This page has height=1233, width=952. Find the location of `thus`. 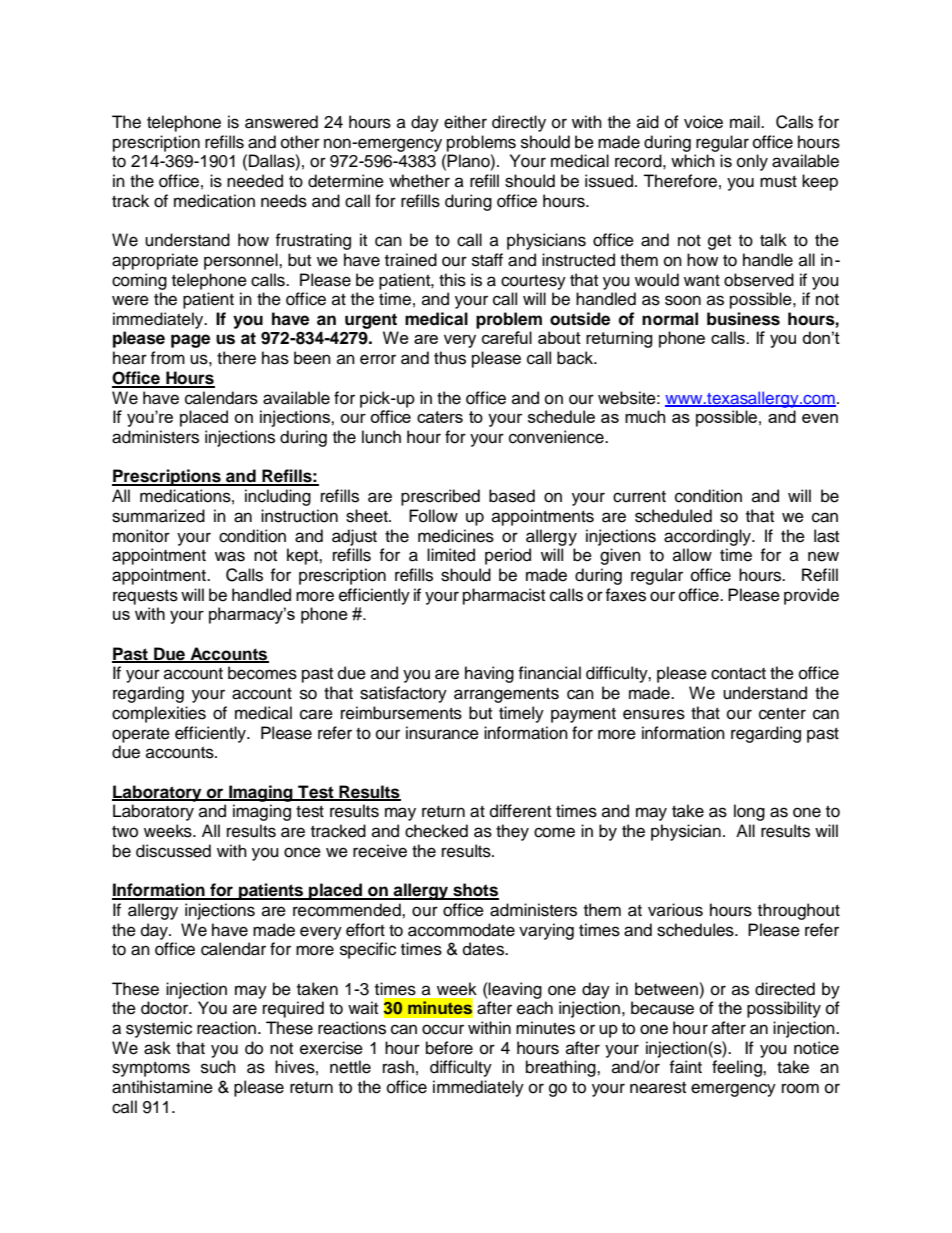

thus is located at coordinates (450, 358).
